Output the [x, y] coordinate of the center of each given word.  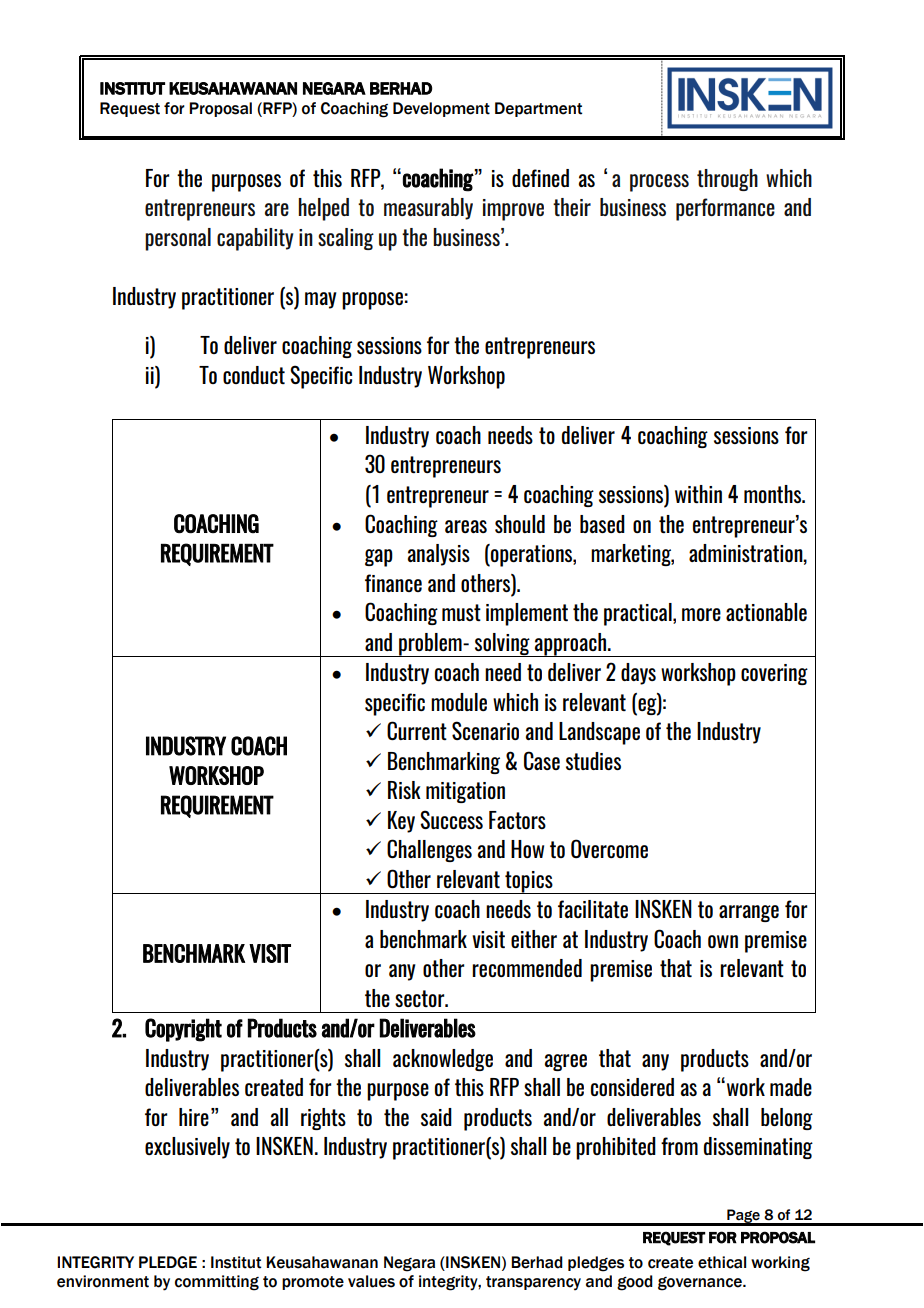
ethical [722, 1262]
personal [178, 239]
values [371, 1281]
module [459, 702]
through [727, 180]
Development [441, 109]
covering [774, 674]
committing [217, 1283]
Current [417, 730]
